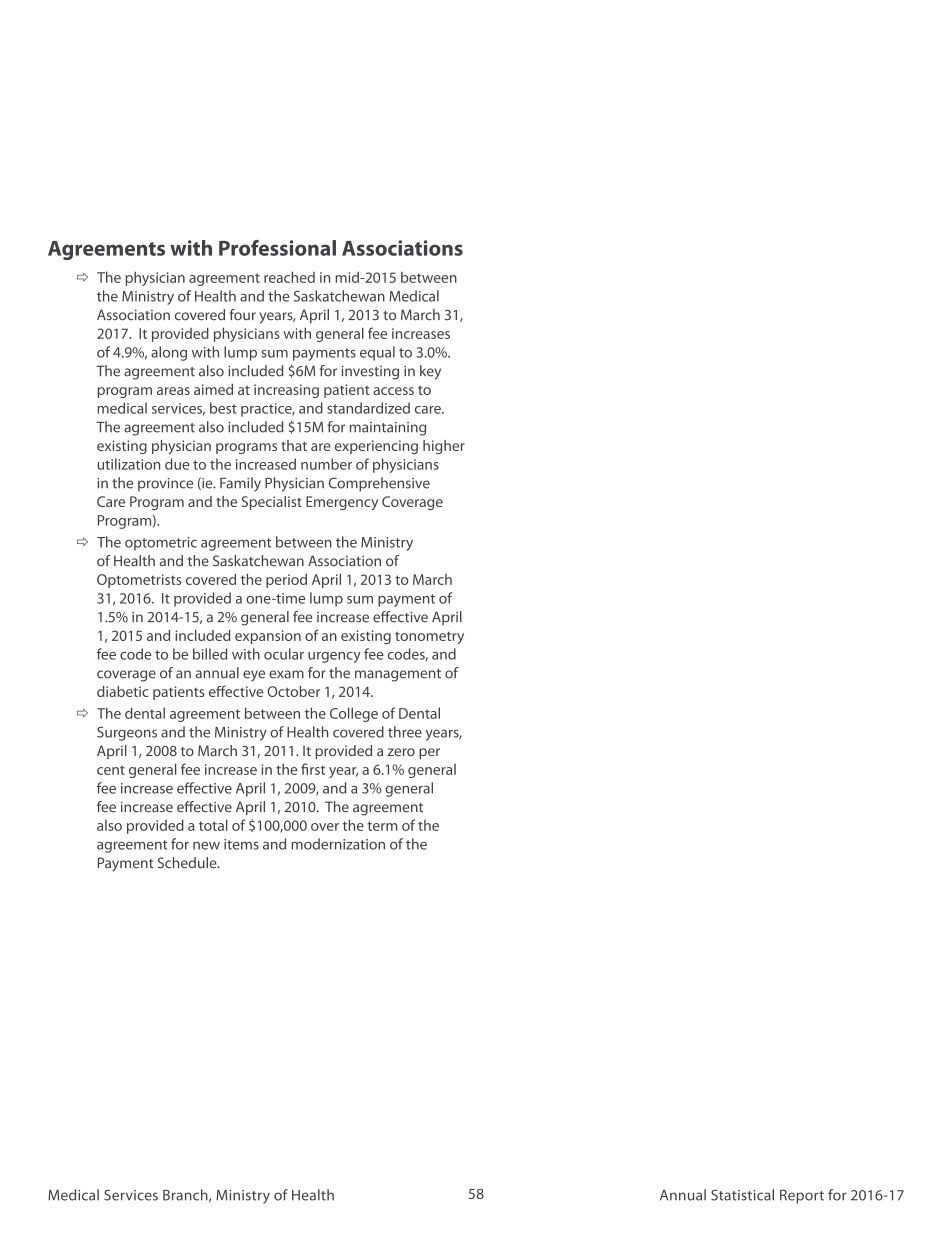 This screenshot has width=952, height=1233. I want to click on equal, so click(377, 353).
